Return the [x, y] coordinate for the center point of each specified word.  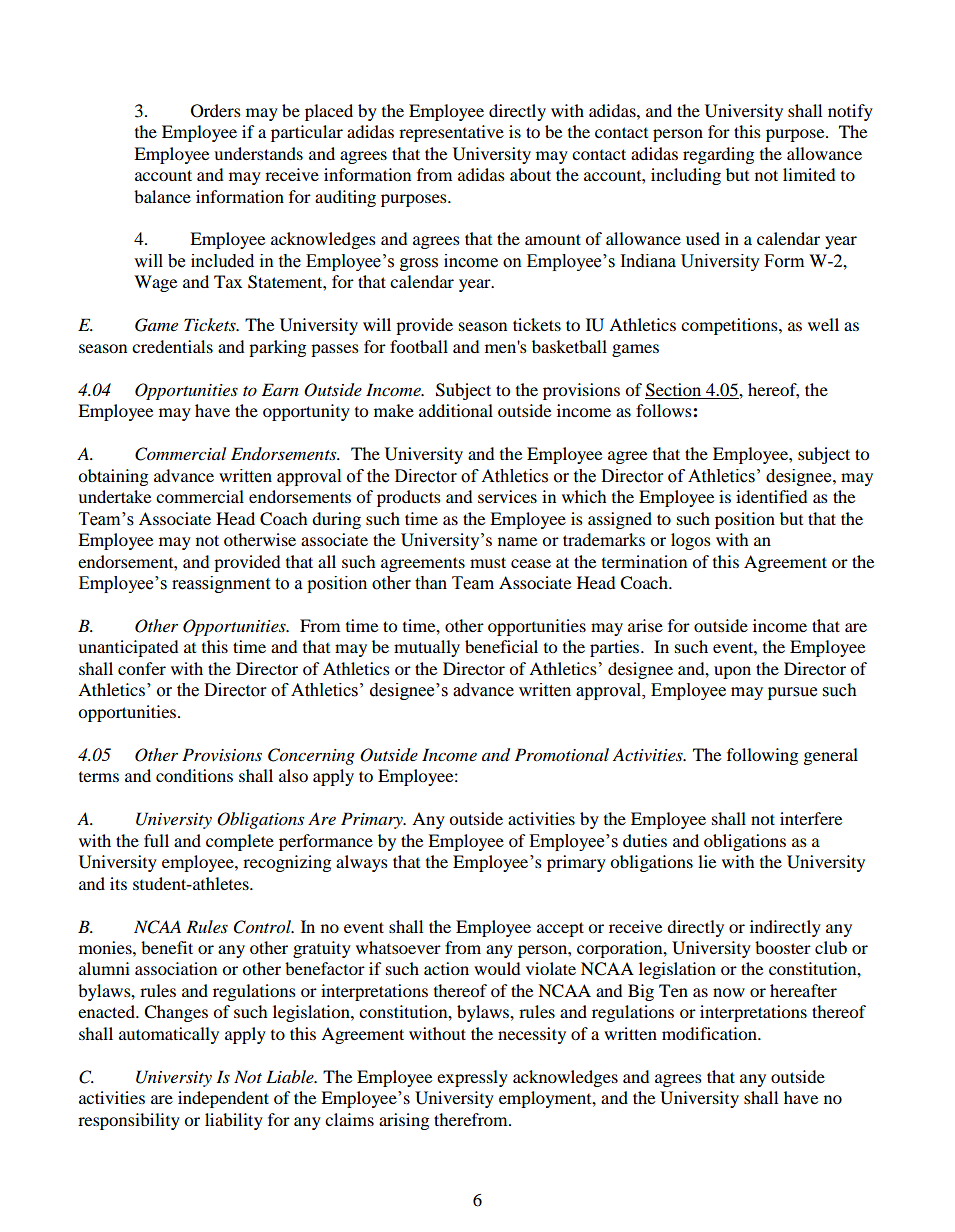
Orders [216, 111]
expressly [472, 1078]
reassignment [221, 584]
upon [732, 672]
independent [223, 1099]
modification [710, 1033]
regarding [718, 155]
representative [451, 133]
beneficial [501, 646]
